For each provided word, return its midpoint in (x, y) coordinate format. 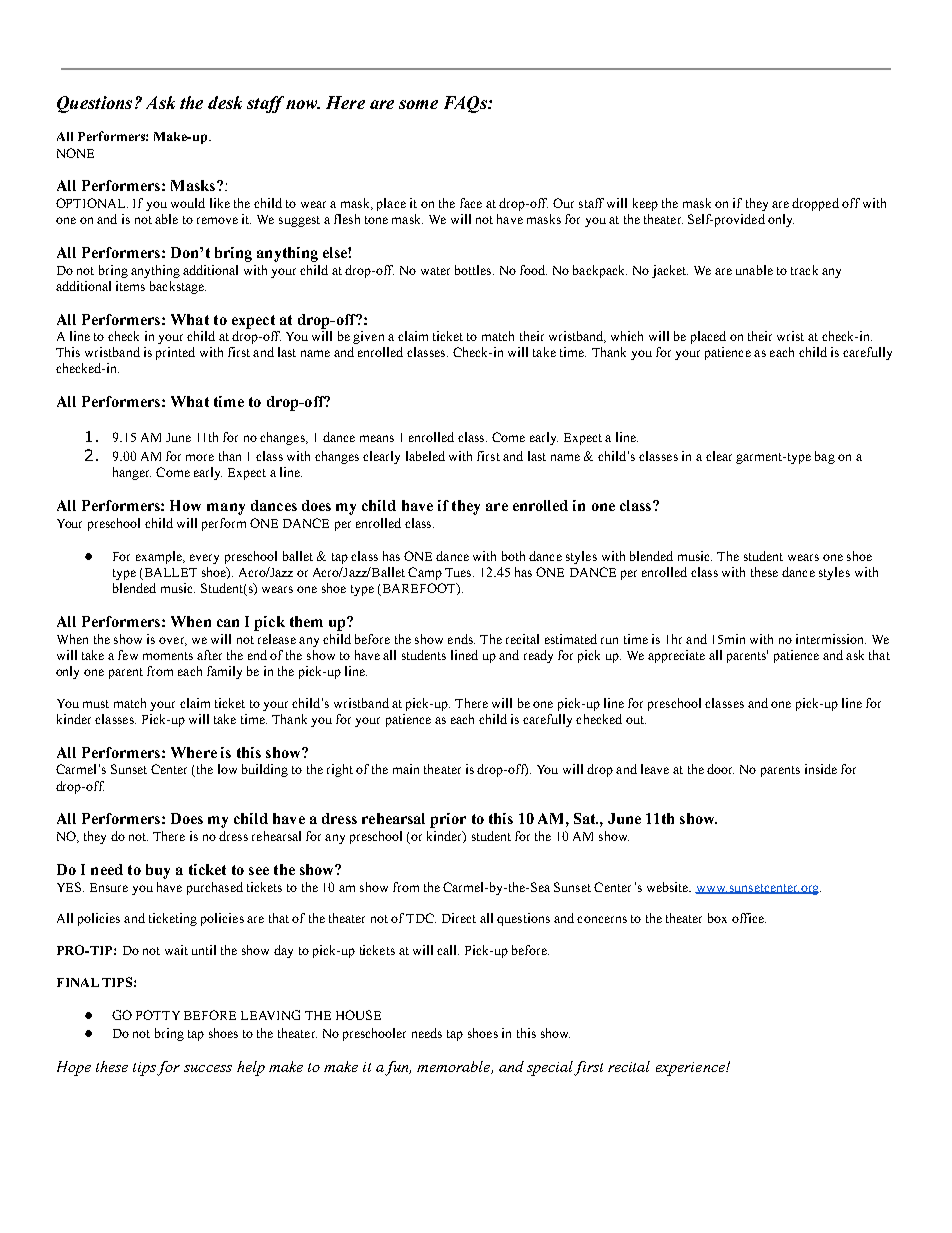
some (418, 104)
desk (225, 102)
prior (448, 820)
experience (691, 1069)
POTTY (158, 1015)
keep (645, 204)
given (368, 337)
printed (175, 353)
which (627, 336)
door (720, 769)
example (160, 557)
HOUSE (358, 1015)
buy (158, 871)
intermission (831, 639)
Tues (459, 572)
